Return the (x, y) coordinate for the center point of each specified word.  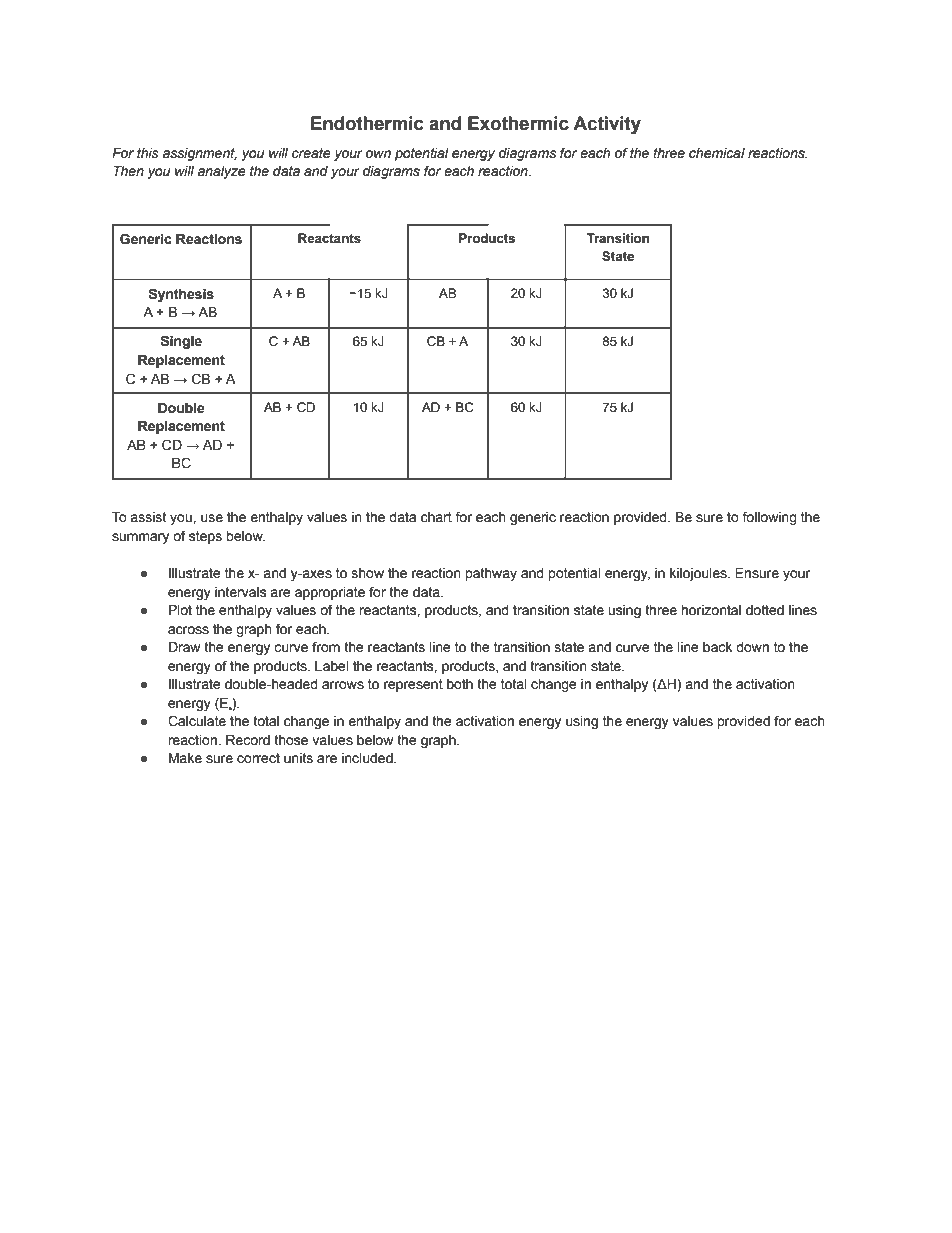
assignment (200, 154)
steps (205, 537)
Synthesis (181, 295)
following (769, 518)
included (368, 758)
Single (181, 342)
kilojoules (699, 574)
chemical (717, 153)
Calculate (197, 721)
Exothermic (518, 123)
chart (436, 517)
